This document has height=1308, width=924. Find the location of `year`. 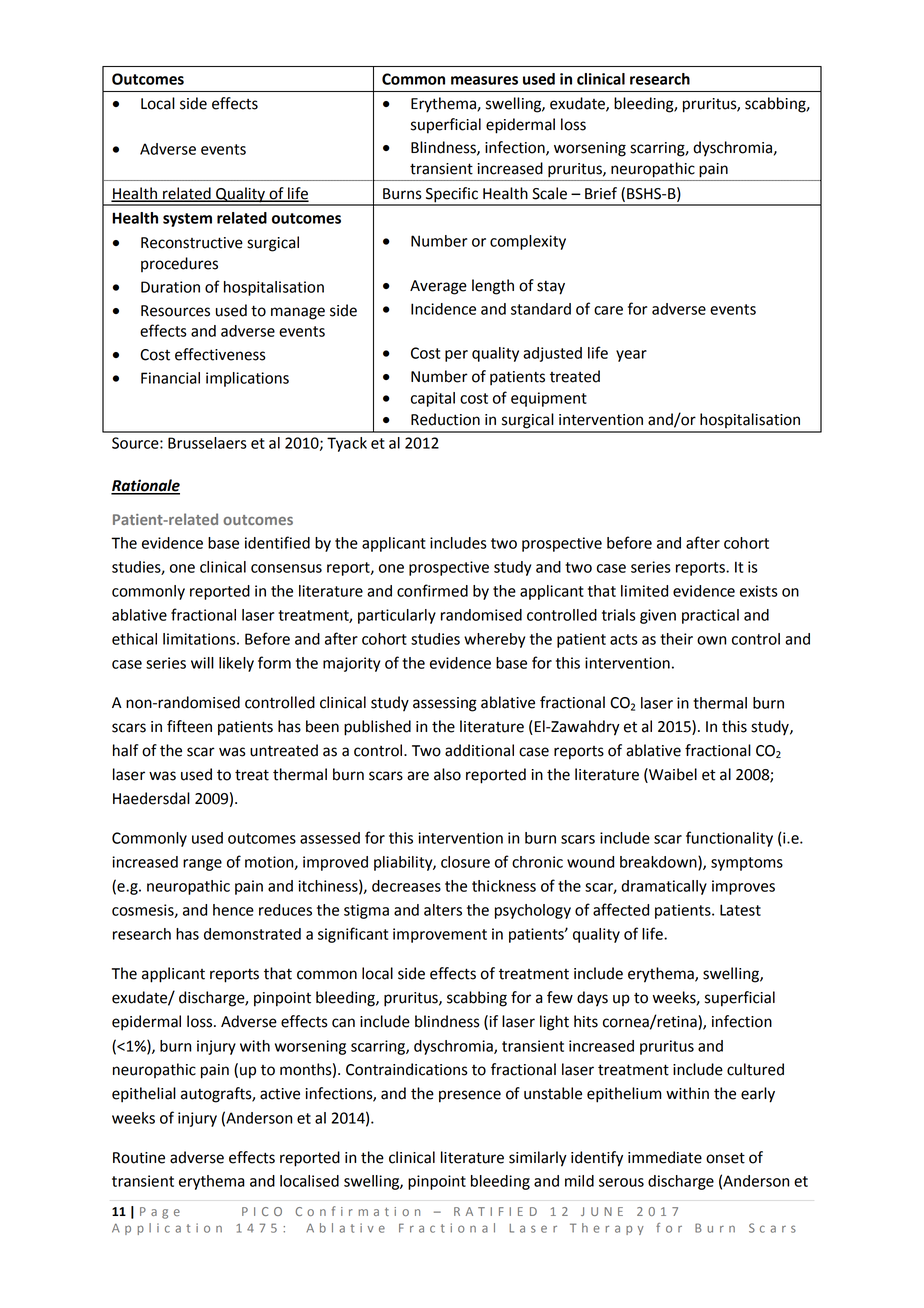

year is located at coordinates (631, 356).
